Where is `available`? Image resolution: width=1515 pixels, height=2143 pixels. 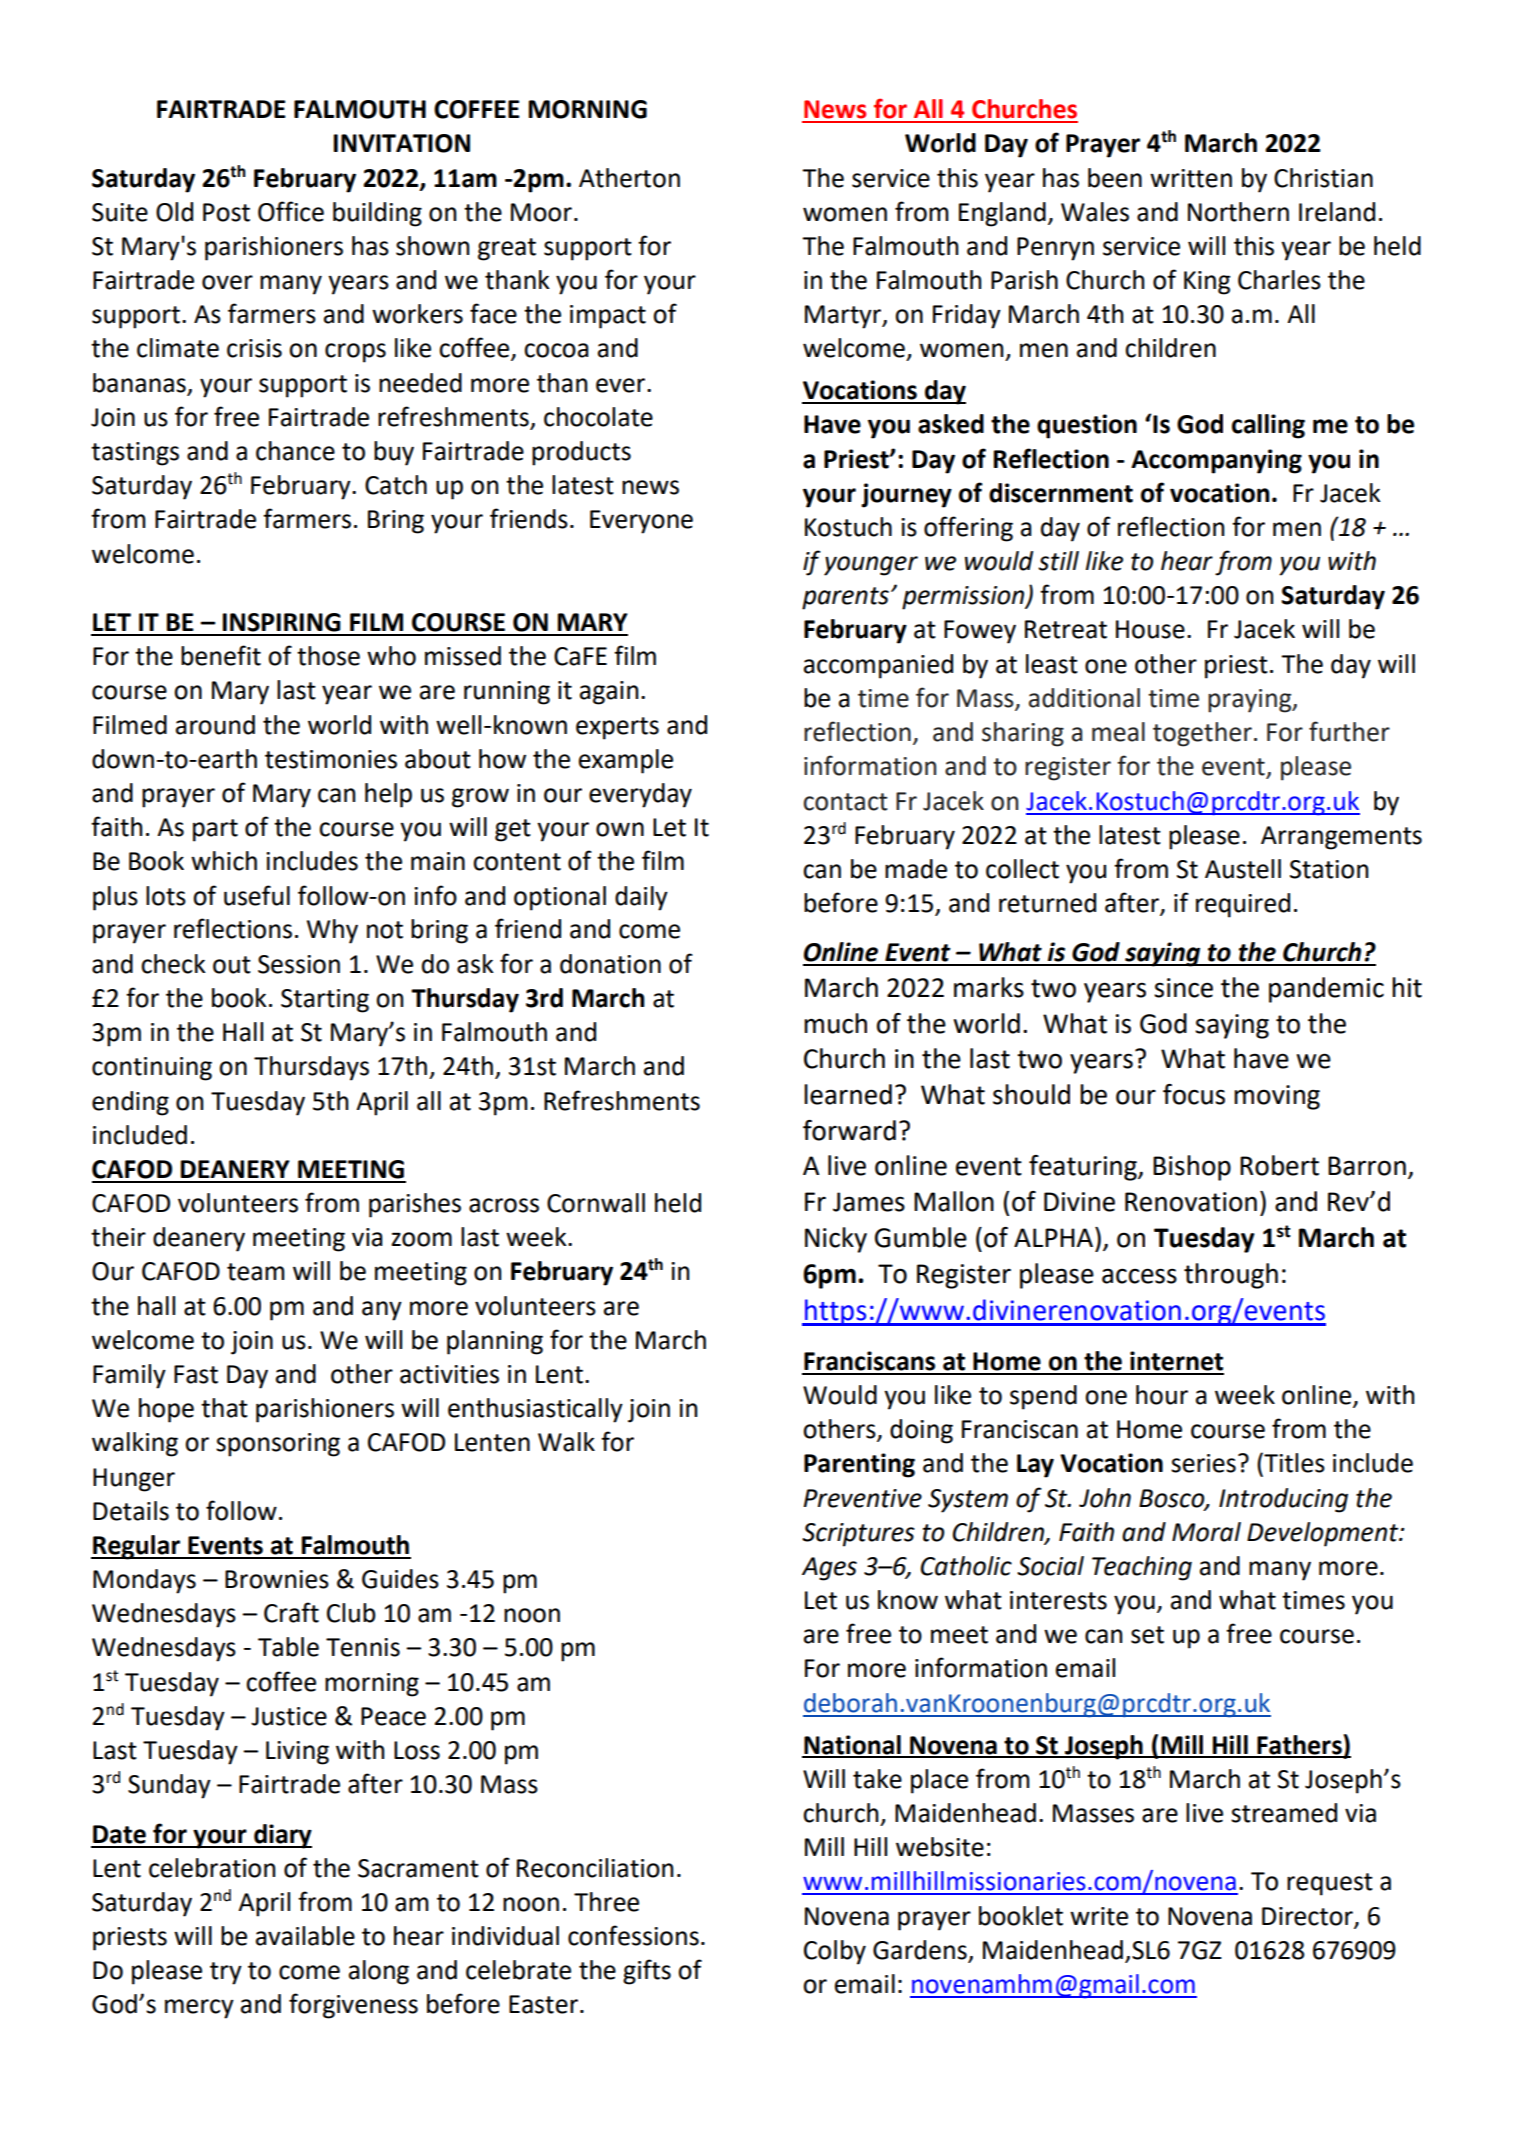
available is located at coordinates (305, 1936).
